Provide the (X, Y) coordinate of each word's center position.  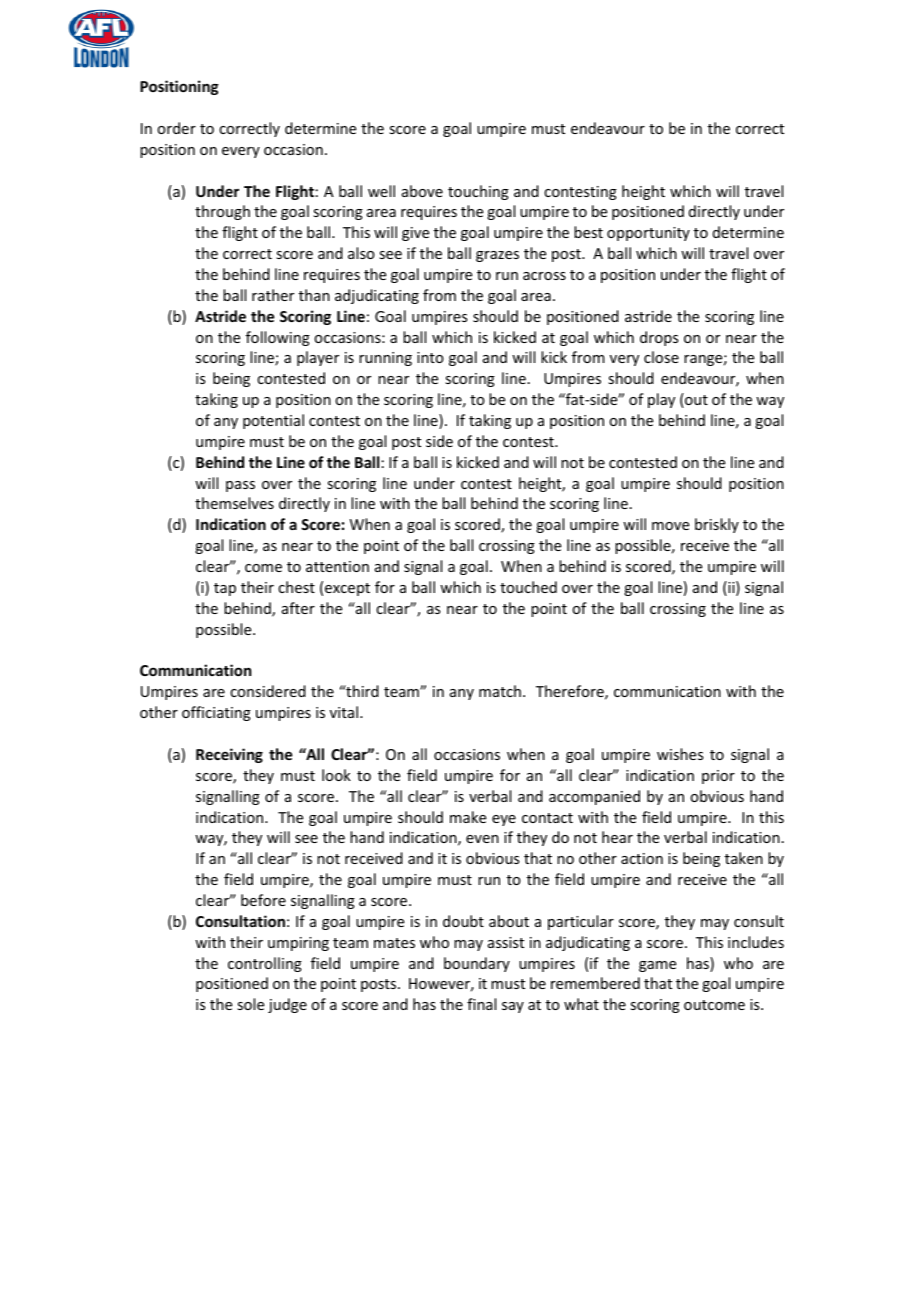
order (176, 128)
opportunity (648, 234)
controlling (265, 964)
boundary (477, 964)
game (657, 966)
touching (478, 192)
